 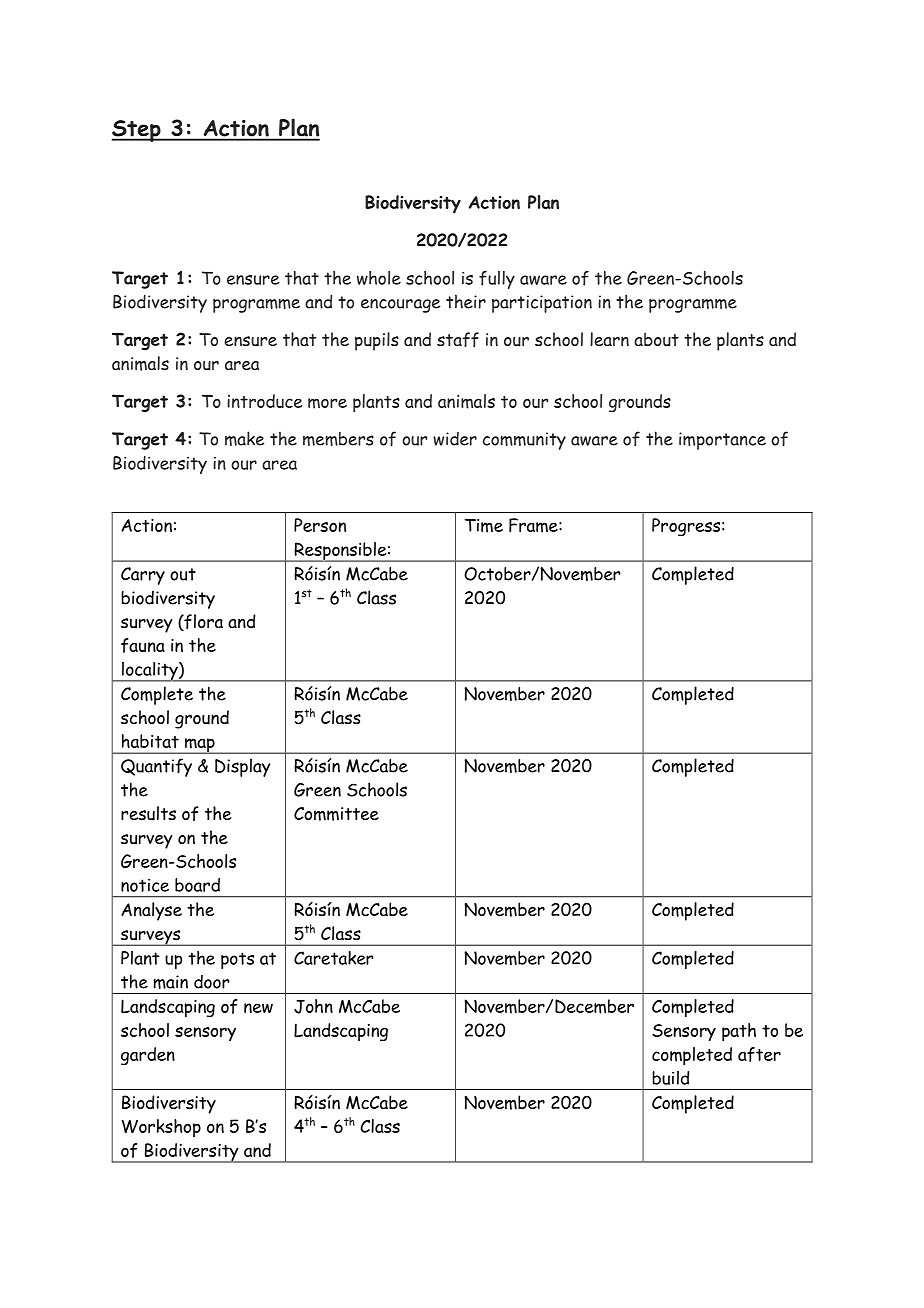 What do you see at coordinates (497, 280) in the page?
I see `fully` at bounding box center [497, 280].
